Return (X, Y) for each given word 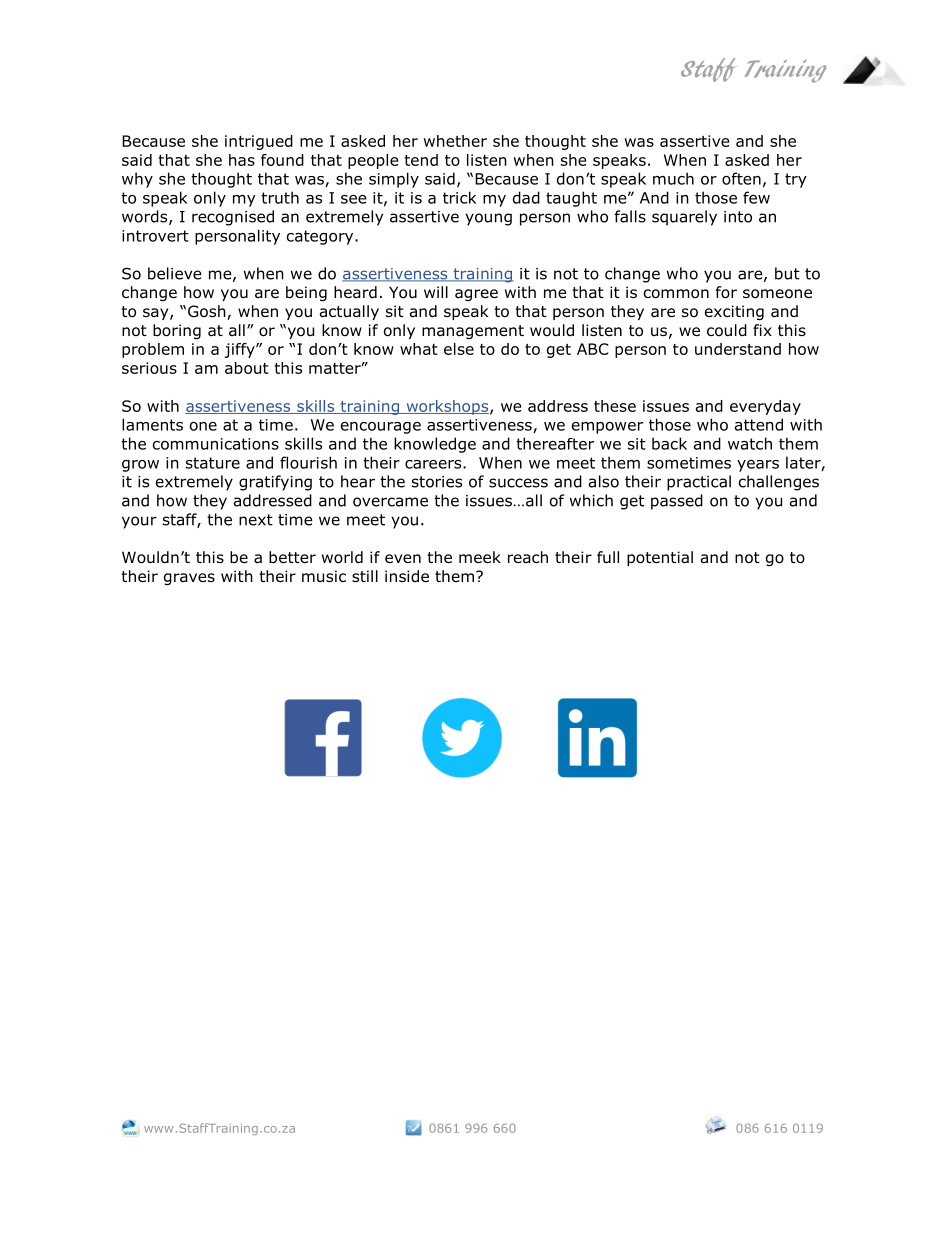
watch (750, 443)
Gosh (208, 312)
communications (216, 444)
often (741, 178)
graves (189, 579)
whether (455, 141)
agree (476, 295)
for (726, 292)
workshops (447, 407)
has (242, 160)
